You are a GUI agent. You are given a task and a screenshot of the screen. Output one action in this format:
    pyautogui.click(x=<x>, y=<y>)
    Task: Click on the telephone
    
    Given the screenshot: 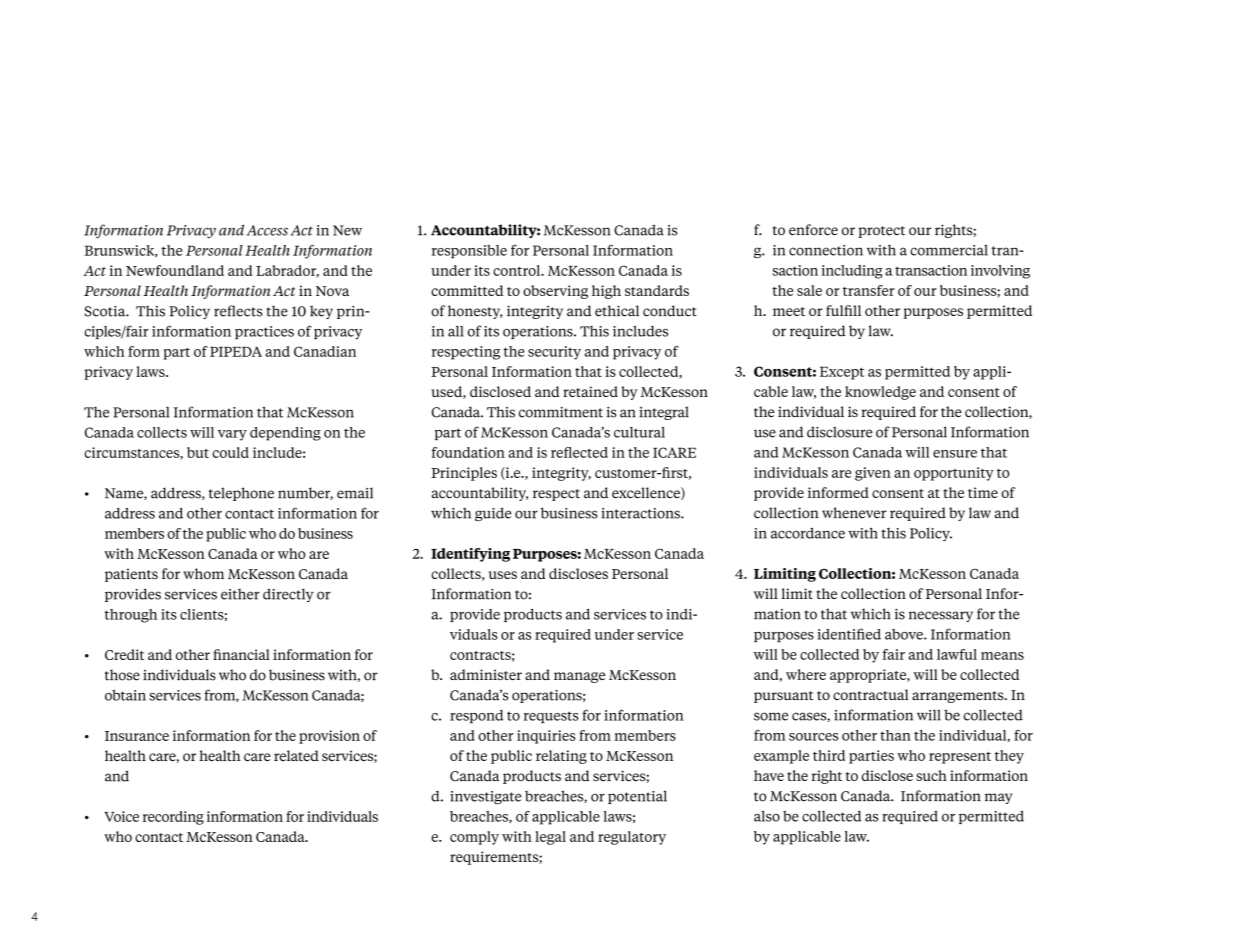 What is the action you would take?
    pyautogui.click(x=241, y=494)
